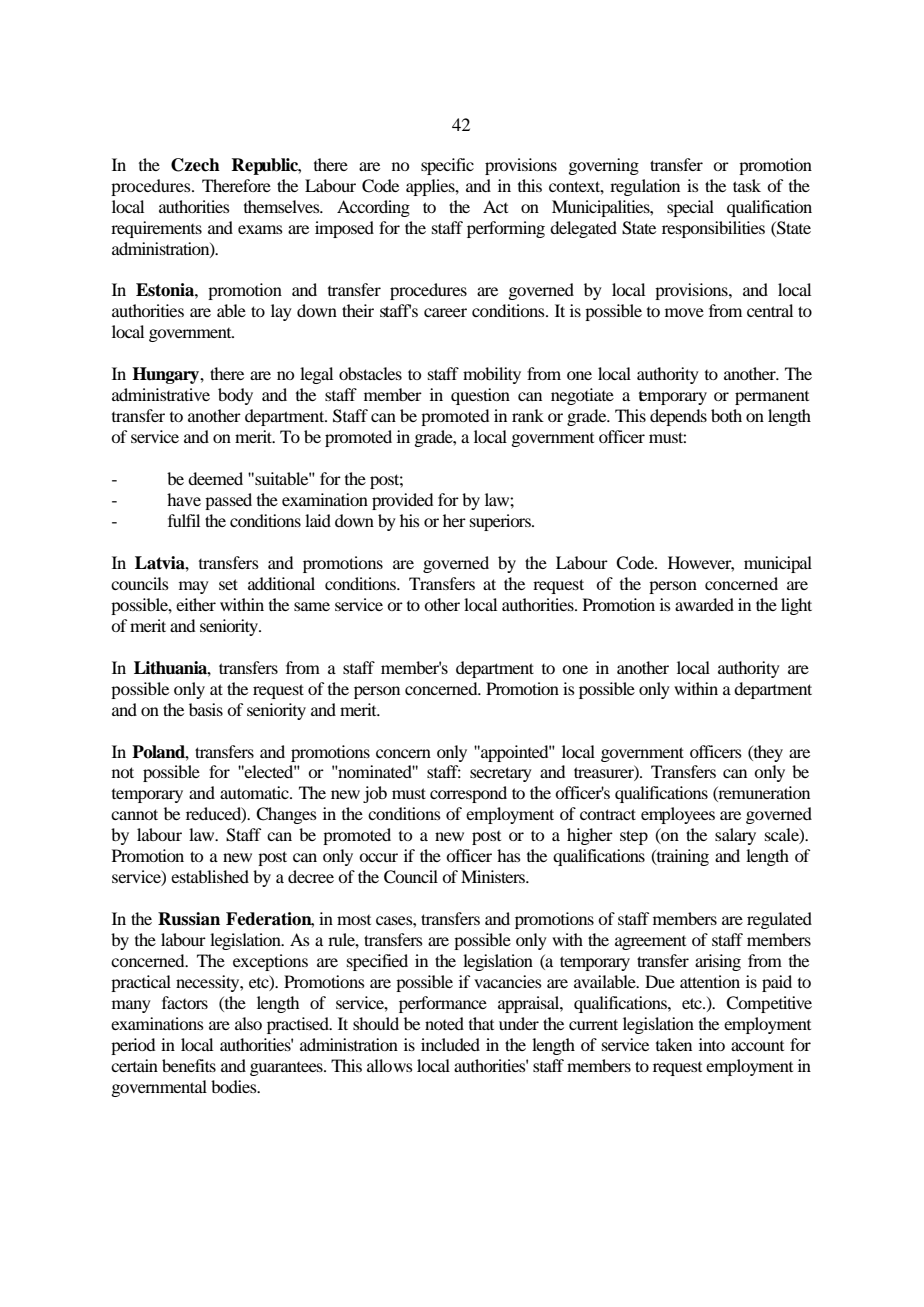  What do you see at coordinates (195, 165) in the screenshot?
I see `Czech` at bounding box center [195, 165].
